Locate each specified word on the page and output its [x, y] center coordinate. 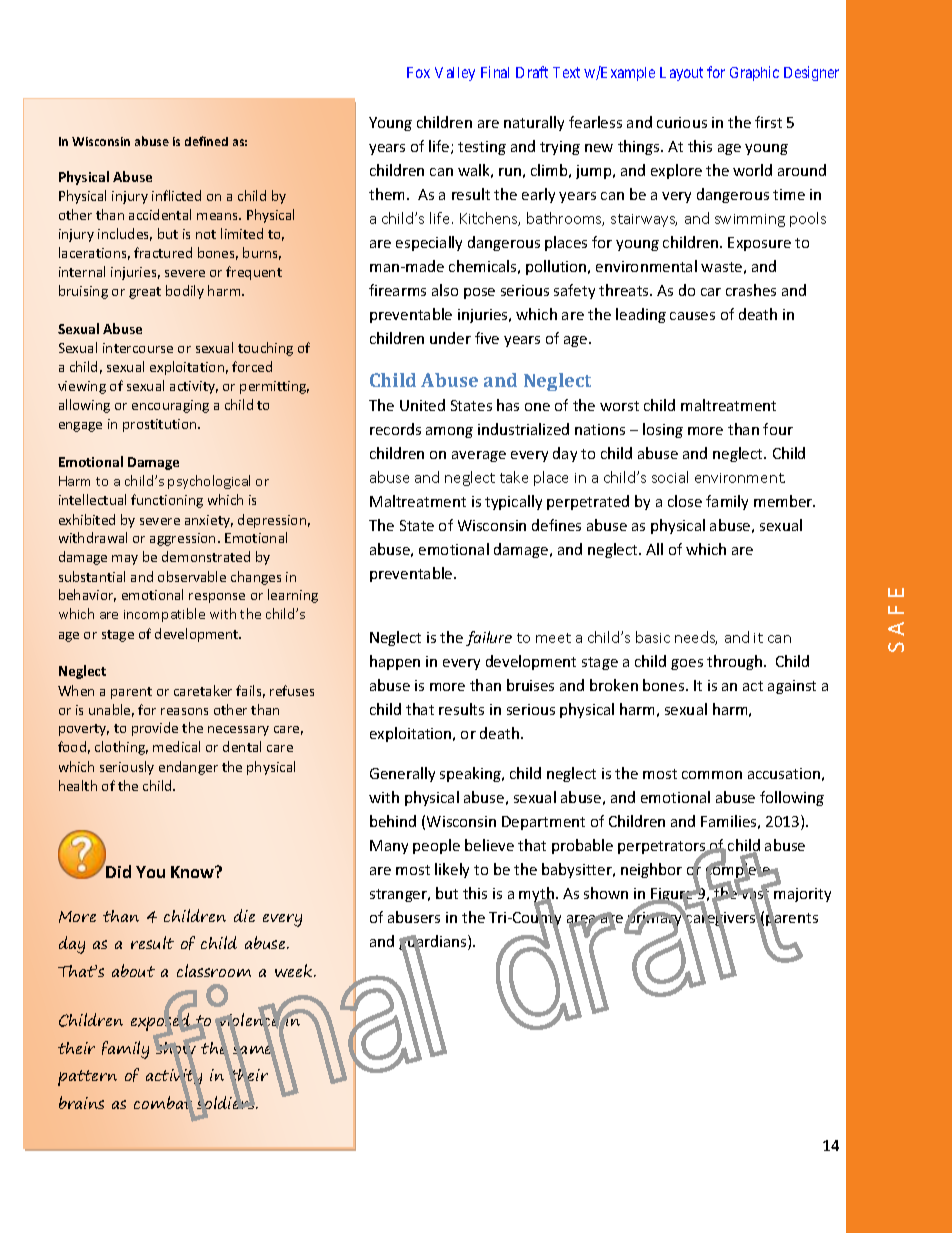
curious [682, 122]
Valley [455, 74]
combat [164, 1102]
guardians [434, 944]
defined [206, 141]
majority [802, 895]
